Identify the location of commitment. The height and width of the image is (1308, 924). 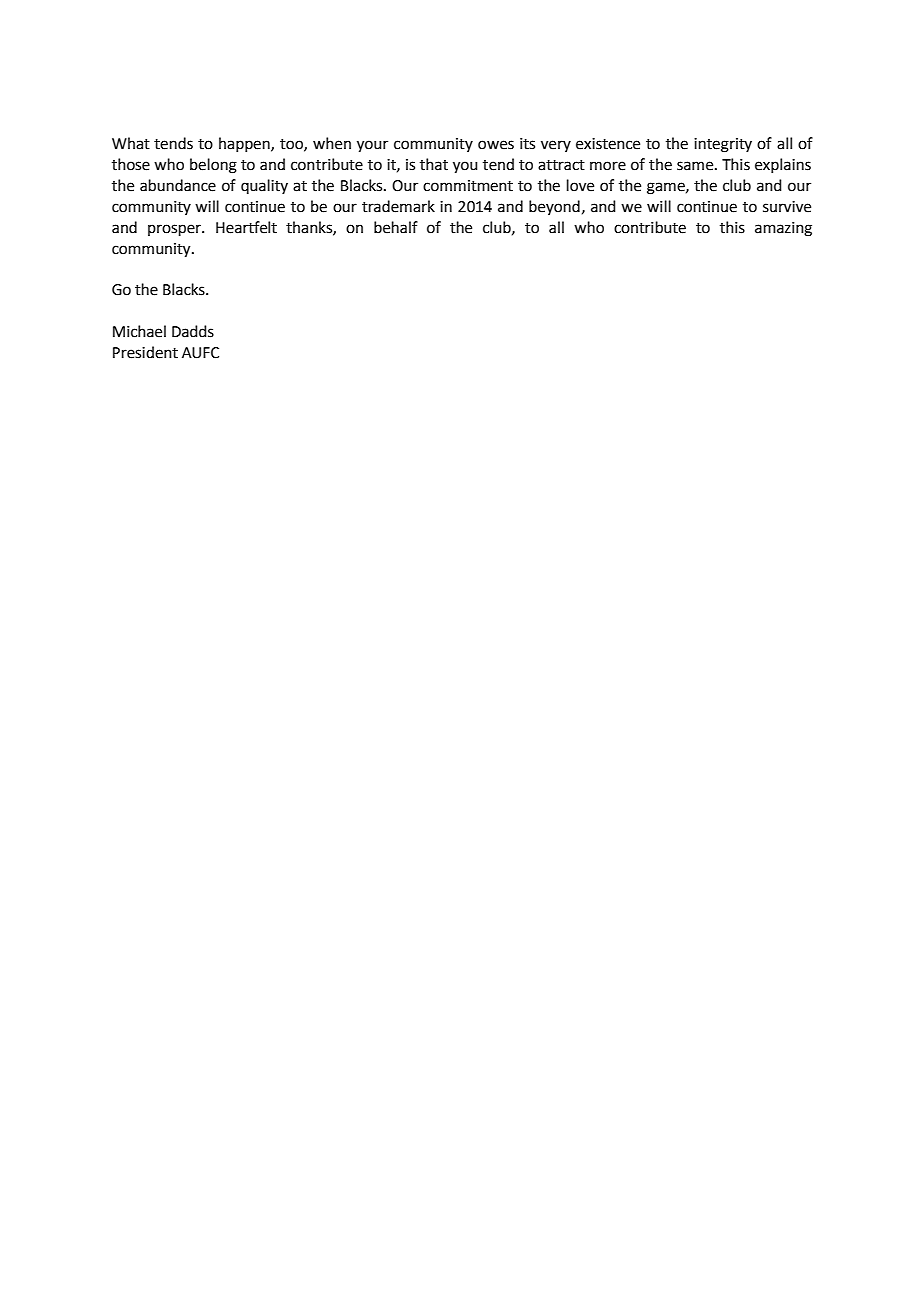
(468, 186).
